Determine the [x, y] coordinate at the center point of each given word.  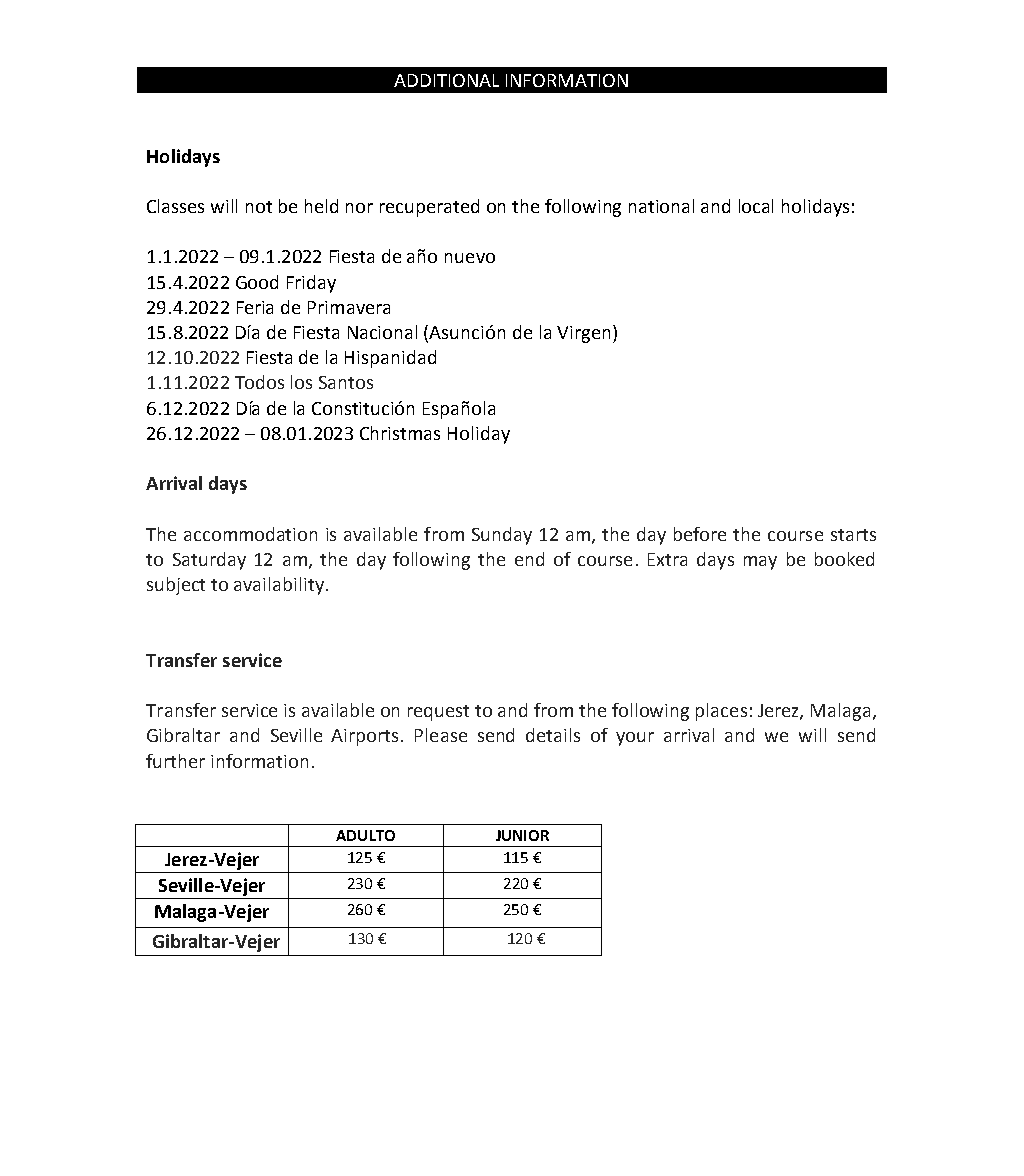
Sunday [502, 536]
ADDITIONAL [446, 80]
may [760, 563]
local [756, 206]
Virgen [583, 334]
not [259, 207]
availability [279, 586]
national [661, 206]
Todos [259, 382]
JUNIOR [522, 835]
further [175, 761]
